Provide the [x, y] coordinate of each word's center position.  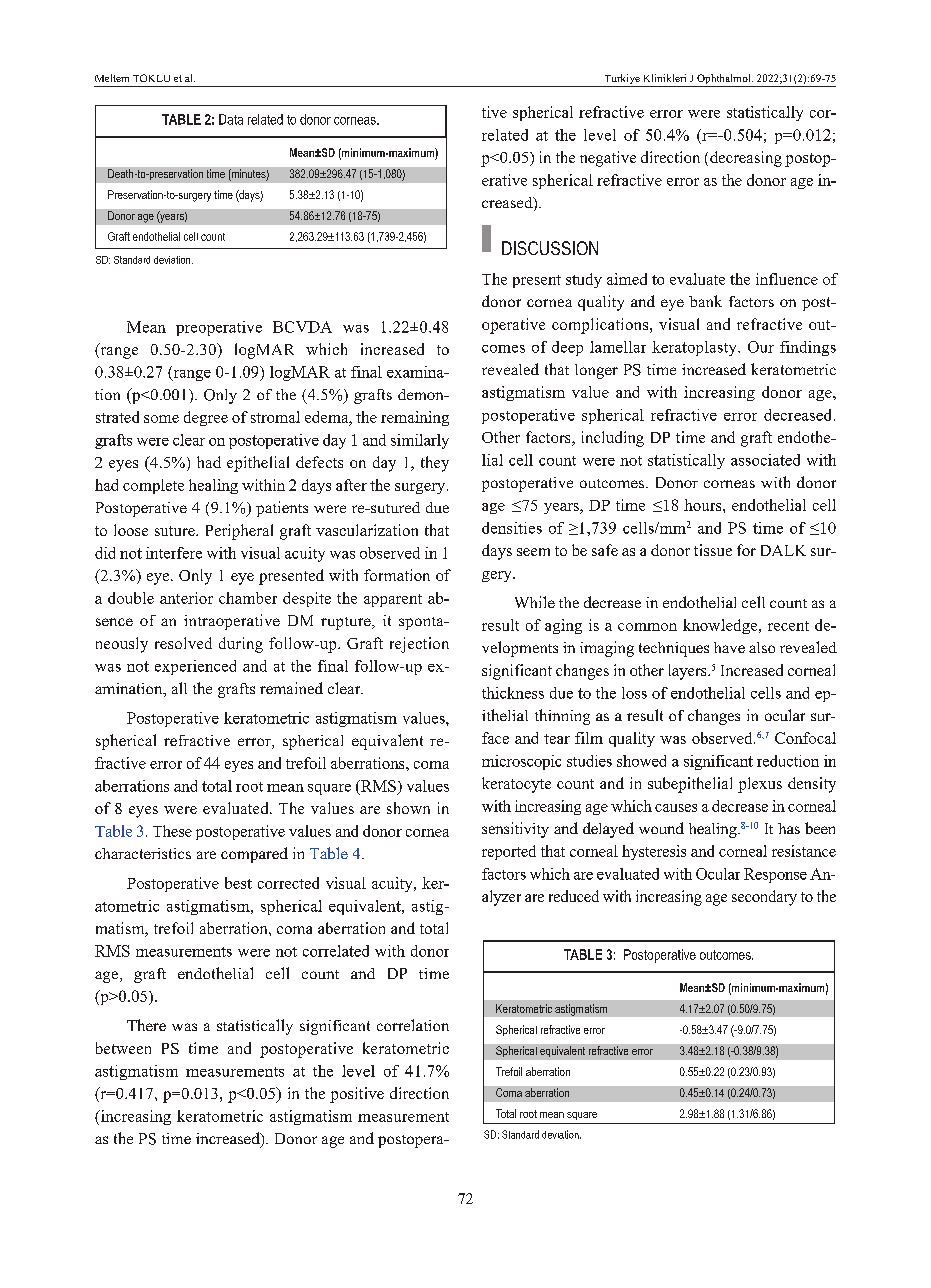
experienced [195, 667]
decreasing [746, 159]
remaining [415, 418]
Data [231, 119]
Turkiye [622, 80]
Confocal [805, 738]
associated [765, 460]
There [146, 1025]
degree [206, 418]
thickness [513, 693]
